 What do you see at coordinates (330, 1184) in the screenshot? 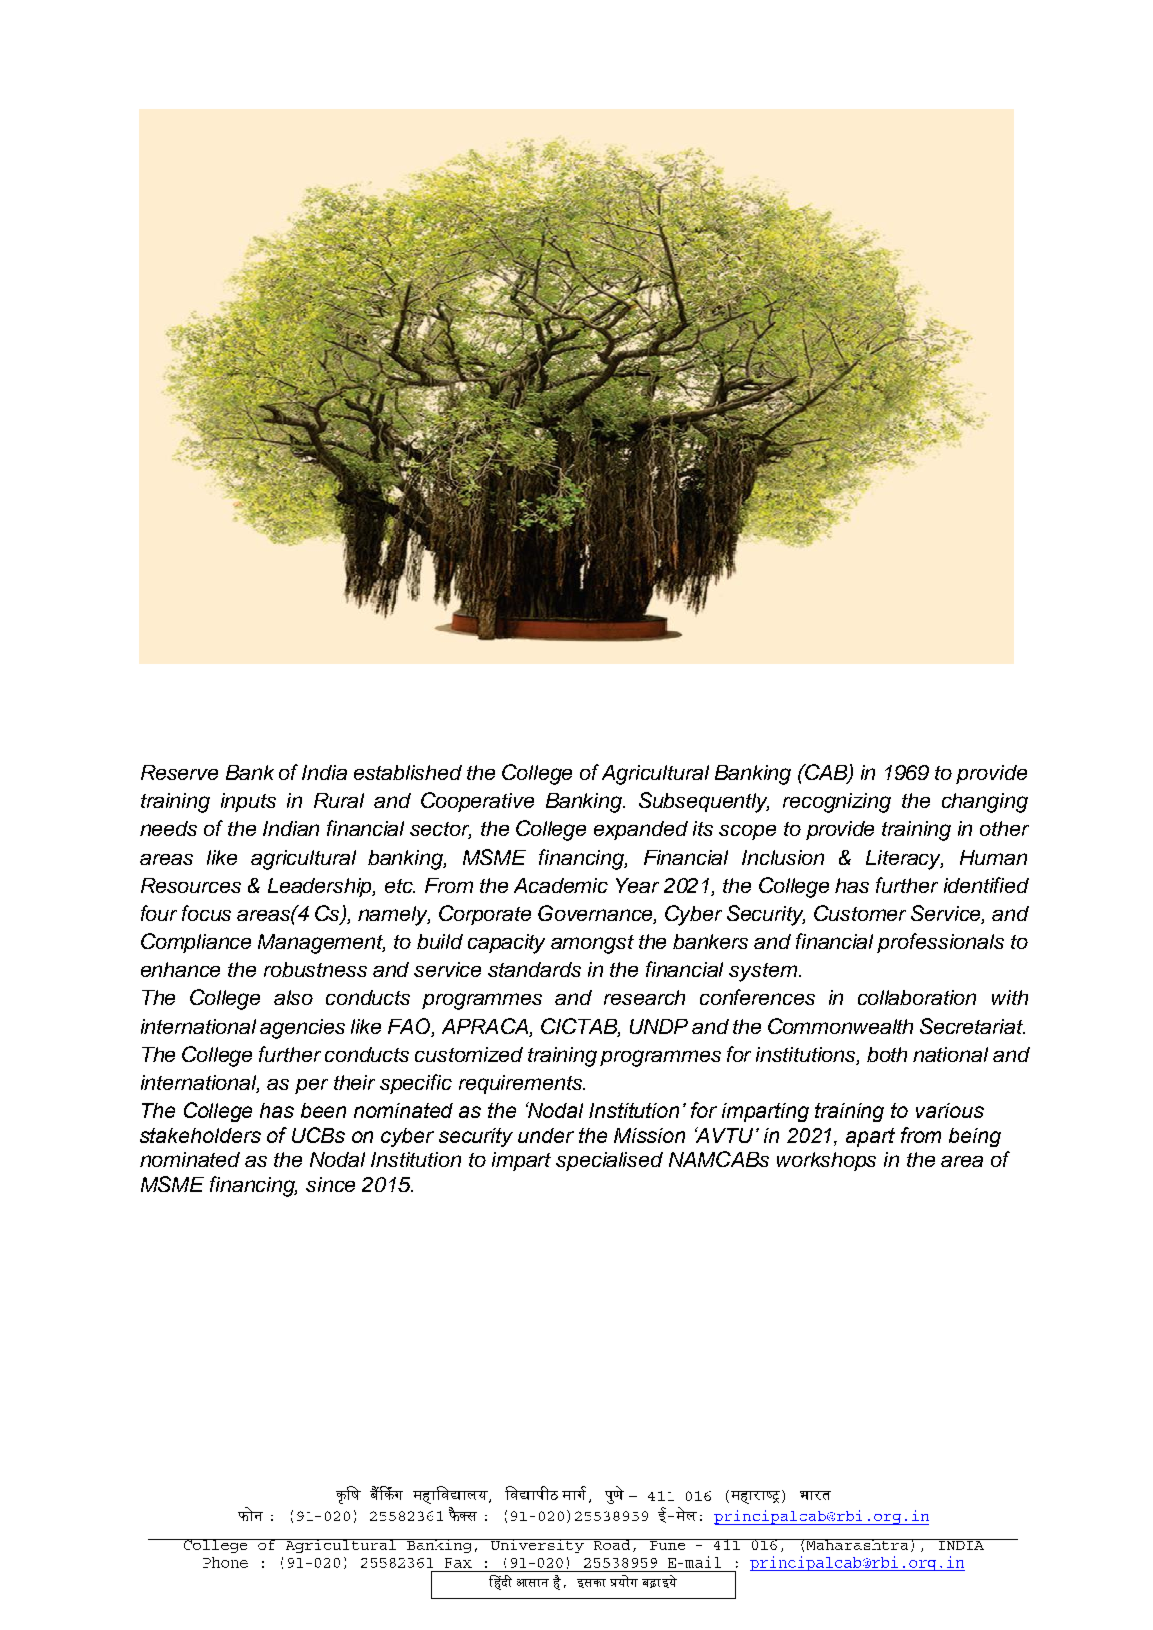
I see `since` at bounding box center [330, 1184].
